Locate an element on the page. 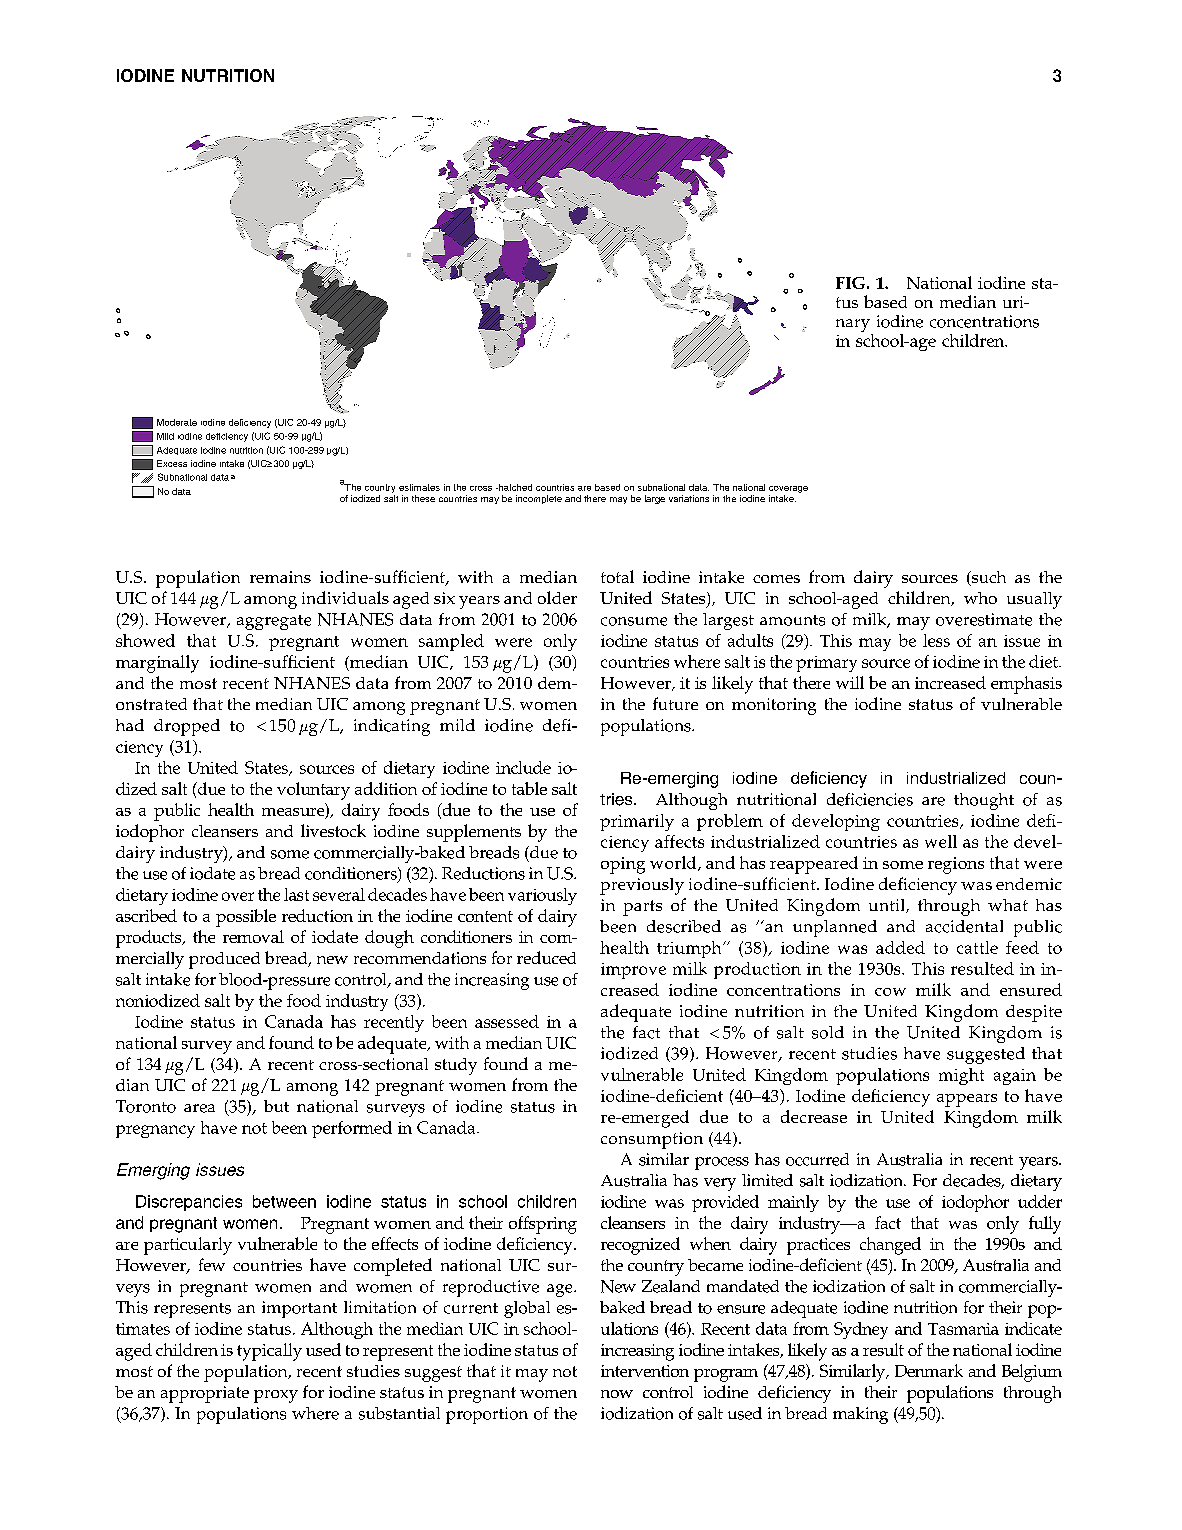 The image size is (1182, 1530). consumption is located at coordinates (652, 1140).
